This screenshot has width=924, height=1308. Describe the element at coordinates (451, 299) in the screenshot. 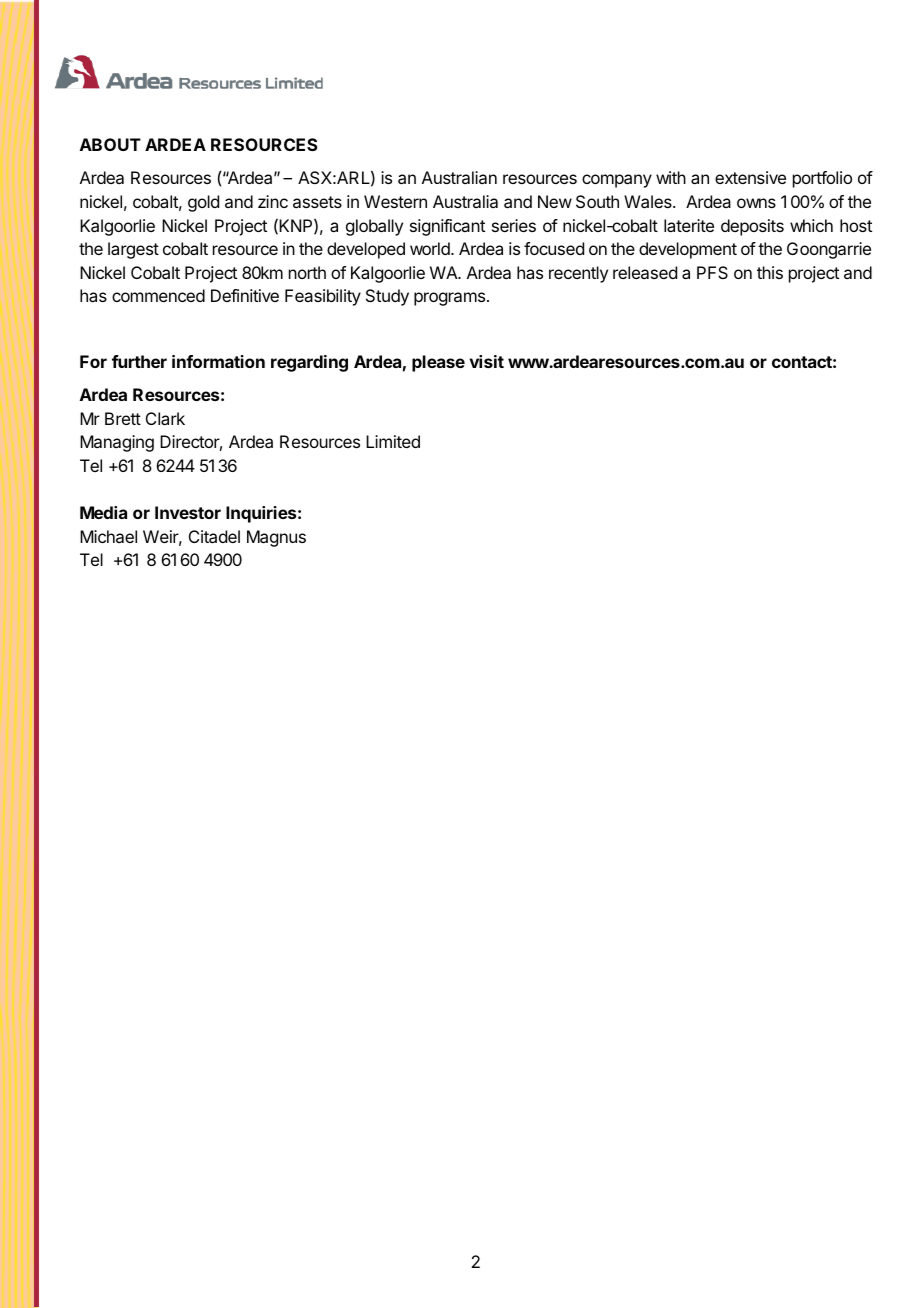

I see `programs` at that location.
